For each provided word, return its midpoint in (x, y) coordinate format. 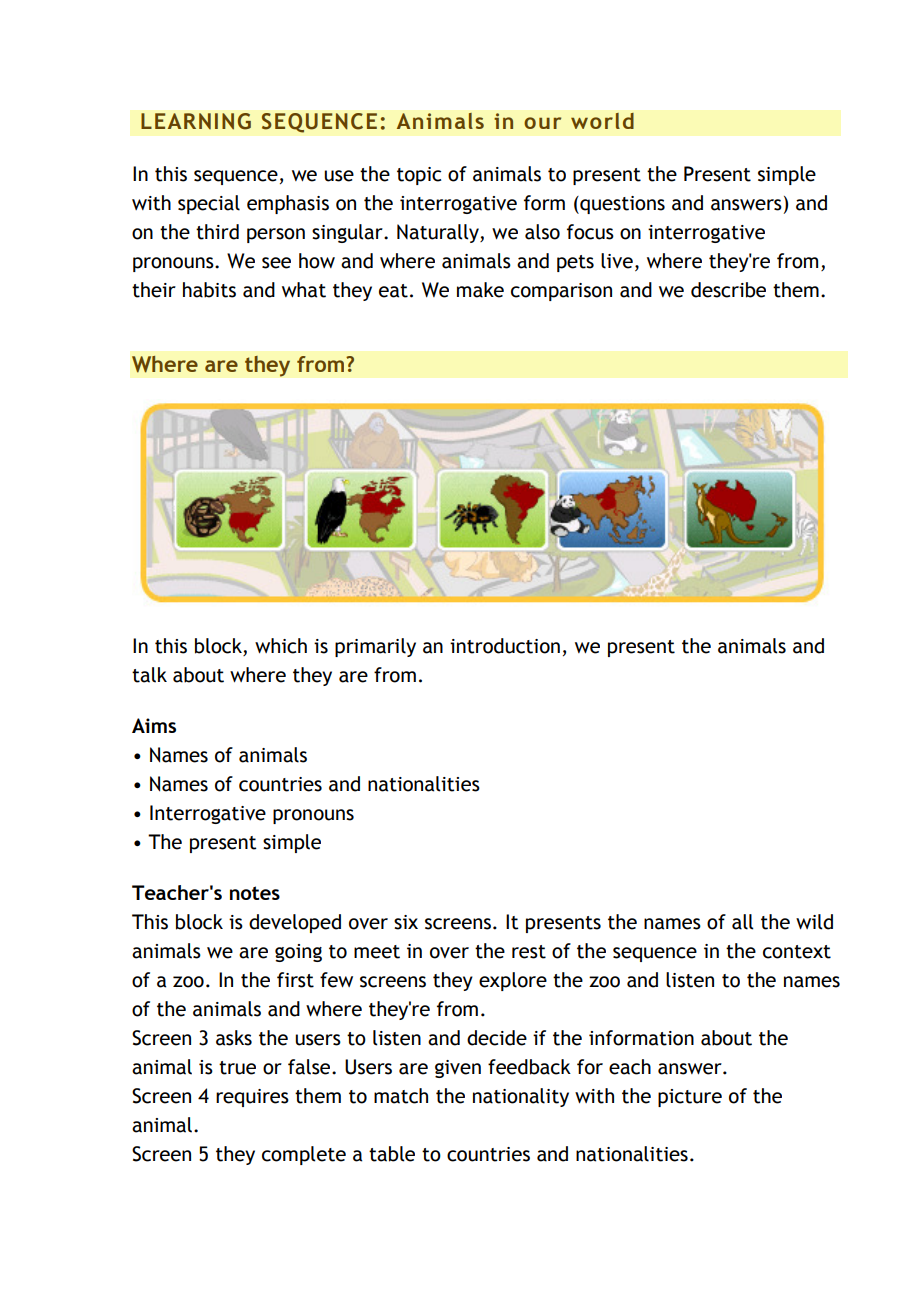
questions (621, 205)
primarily (375, 647)
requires (252, 1098)
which (281, 646)
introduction (505, 646)
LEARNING (196, 121)
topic (419, 176)
